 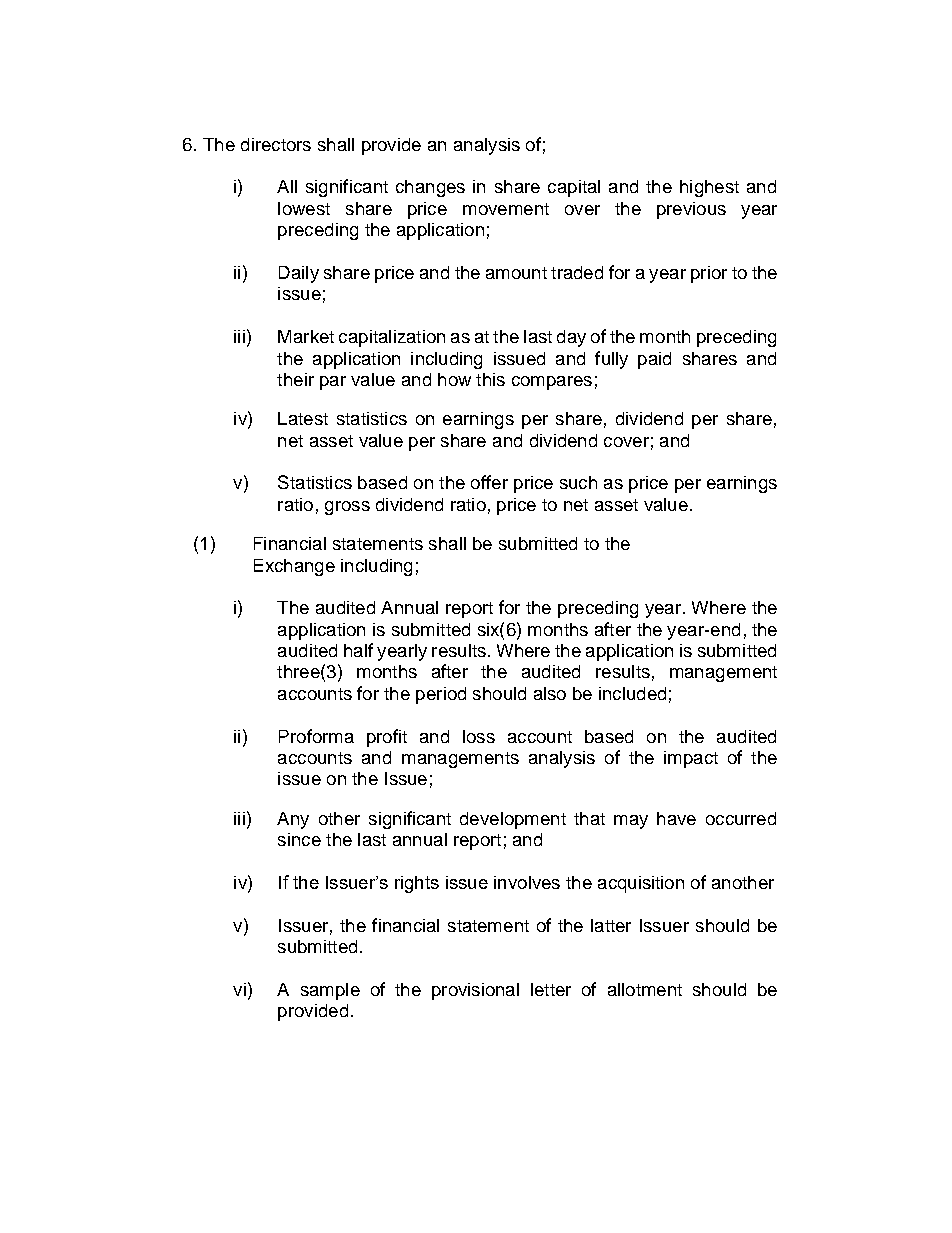 What do you see at coordinates (304, 208) in the screenshot?
I see `lowest` at bounding box center [304, 208].
